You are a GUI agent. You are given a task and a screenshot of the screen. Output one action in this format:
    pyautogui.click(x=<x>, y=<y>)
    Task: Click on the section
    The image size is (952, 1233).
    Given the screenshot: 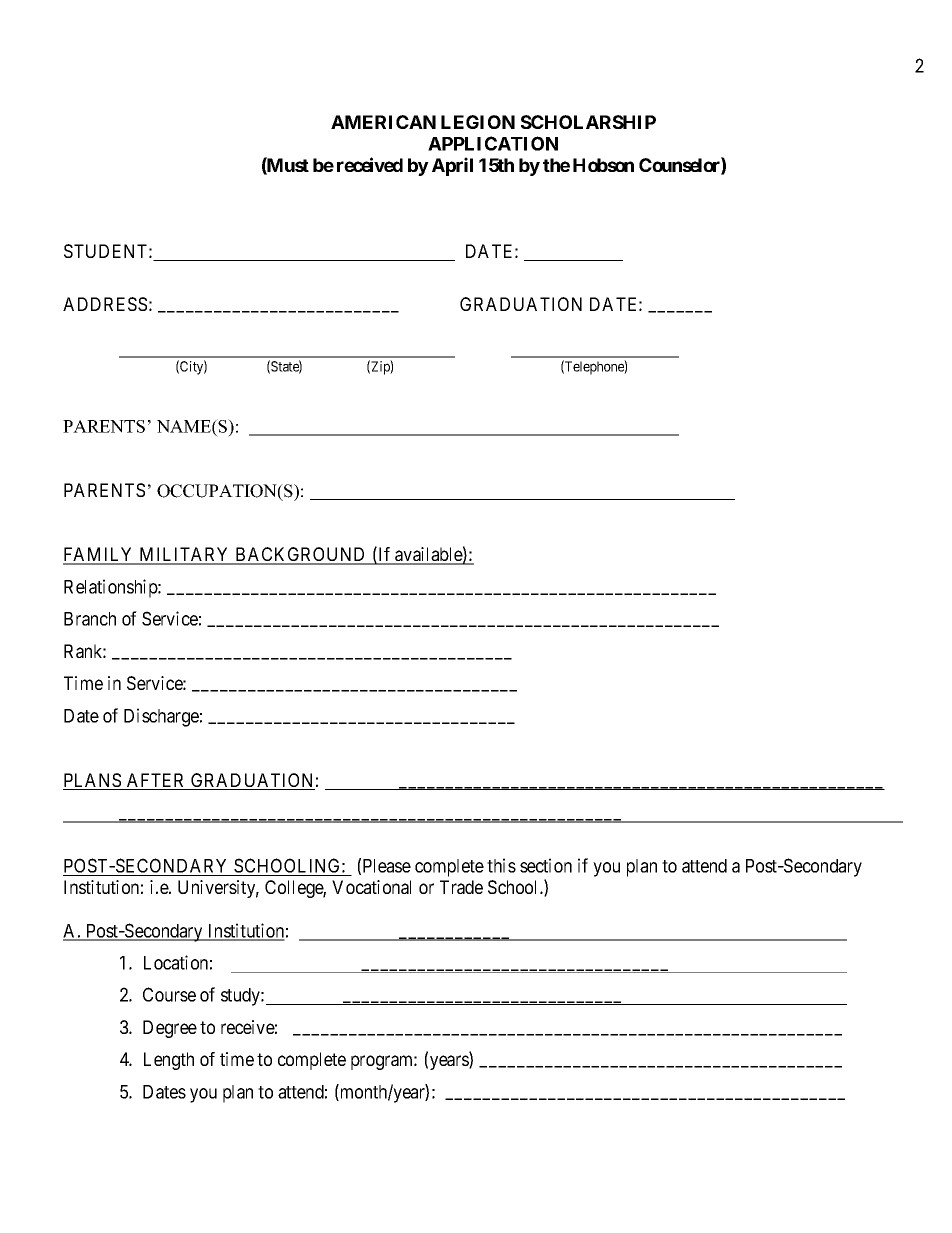 What is the action you would take?
    pyautogui.click(x=546, y=865)
